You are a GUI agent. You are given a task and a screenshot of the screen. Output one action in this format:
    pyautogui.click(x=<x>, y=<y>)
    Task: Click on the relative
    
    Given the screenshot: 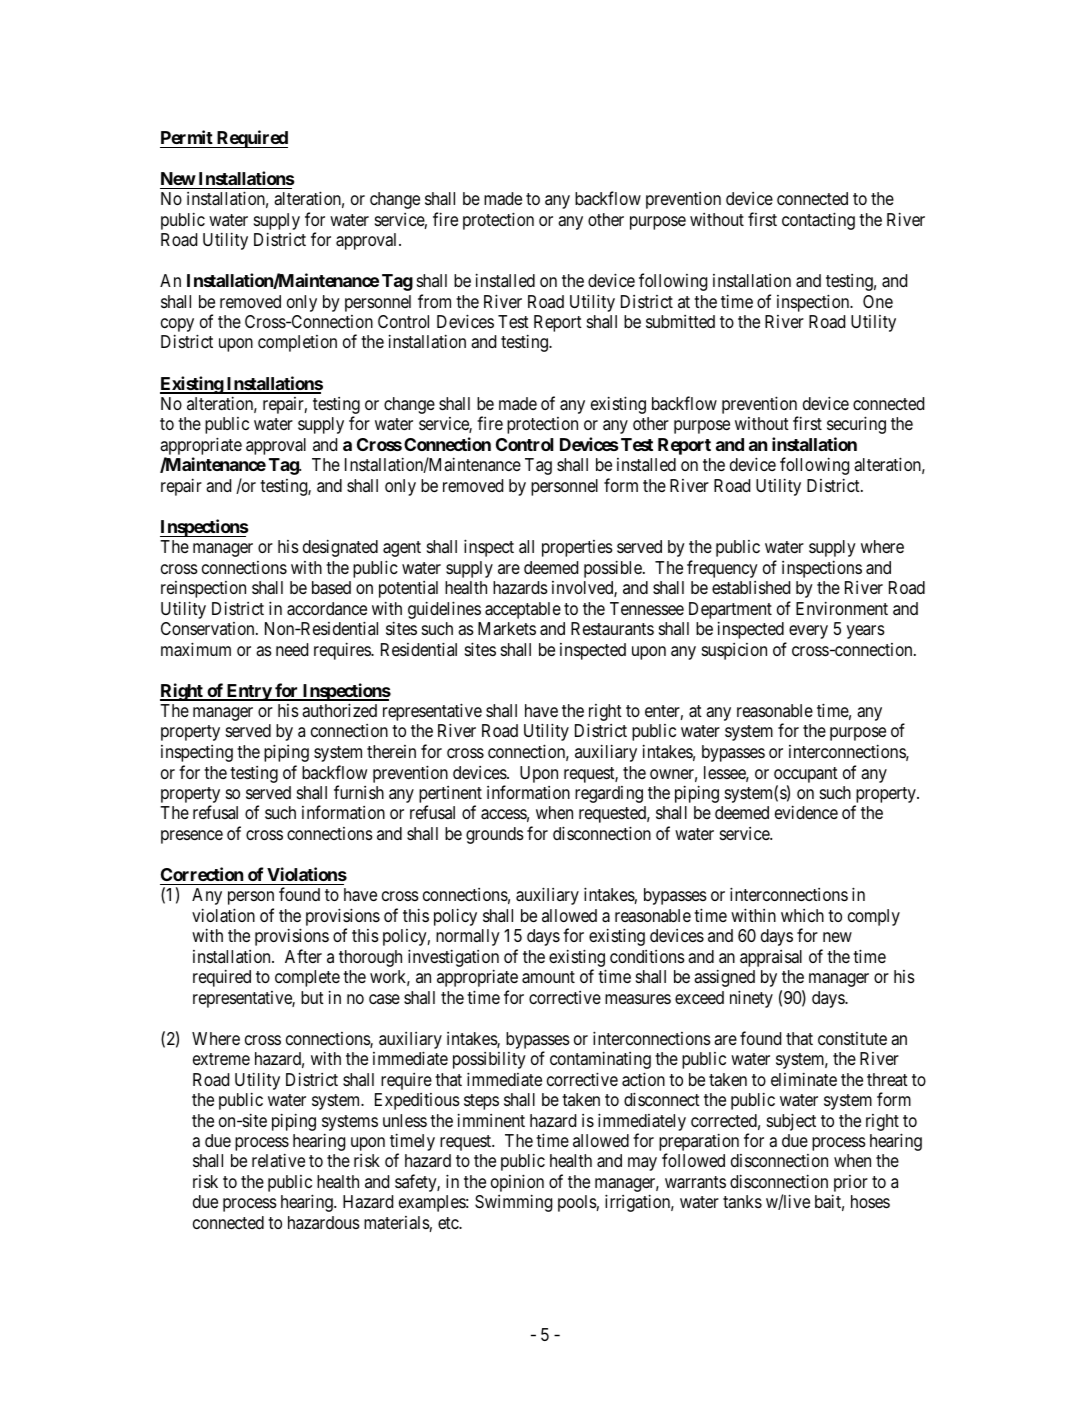 What is the action you would take?
    pyautogui.click(x=278, y=1160)
